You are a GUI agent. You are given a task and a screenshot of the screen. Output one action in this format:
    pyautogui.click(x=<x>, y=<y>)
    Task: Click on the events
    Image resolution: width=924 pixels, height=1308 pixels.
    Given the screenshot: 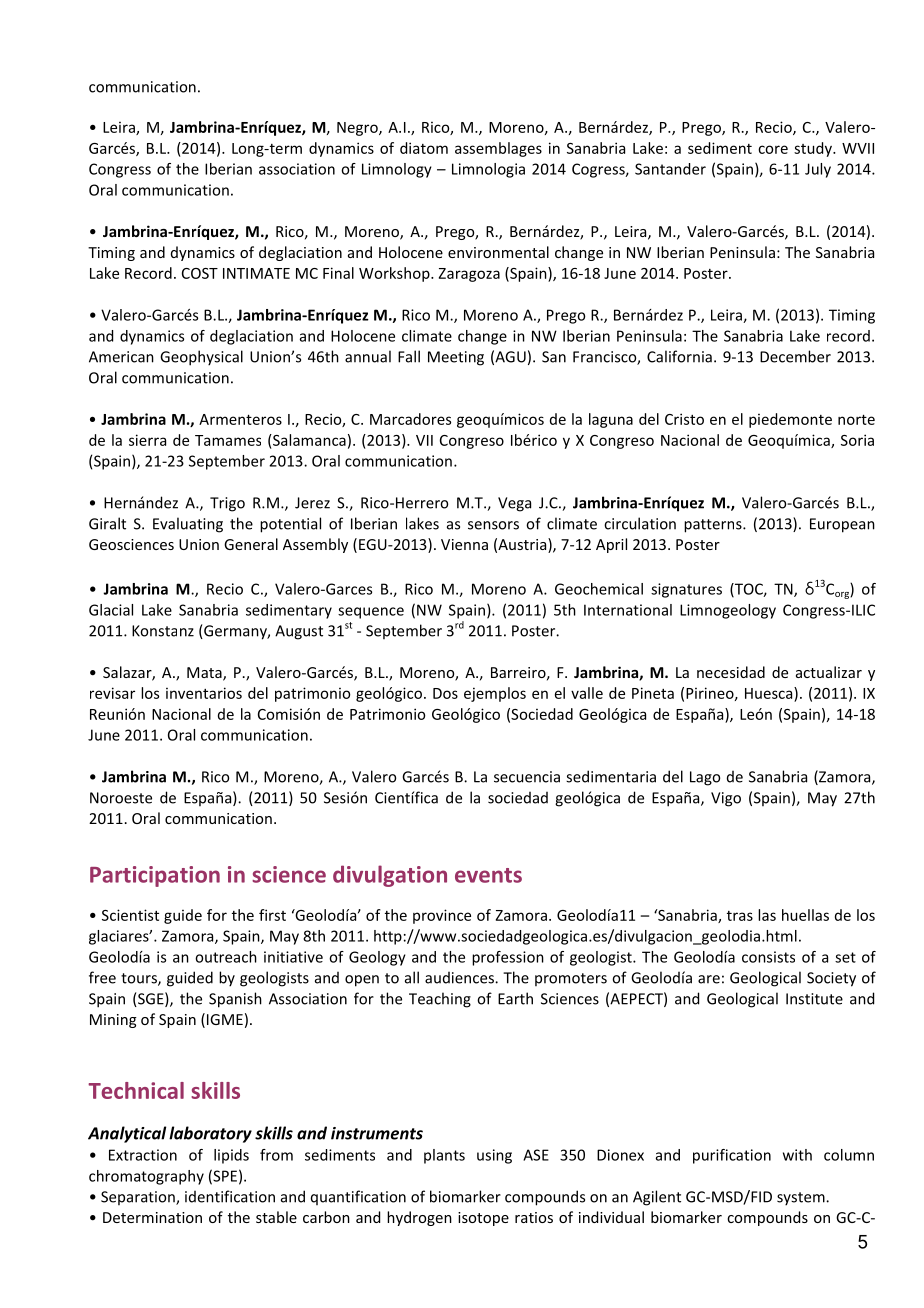 What is the action you would take?
    pyautogui.click(x=488, y=875)
